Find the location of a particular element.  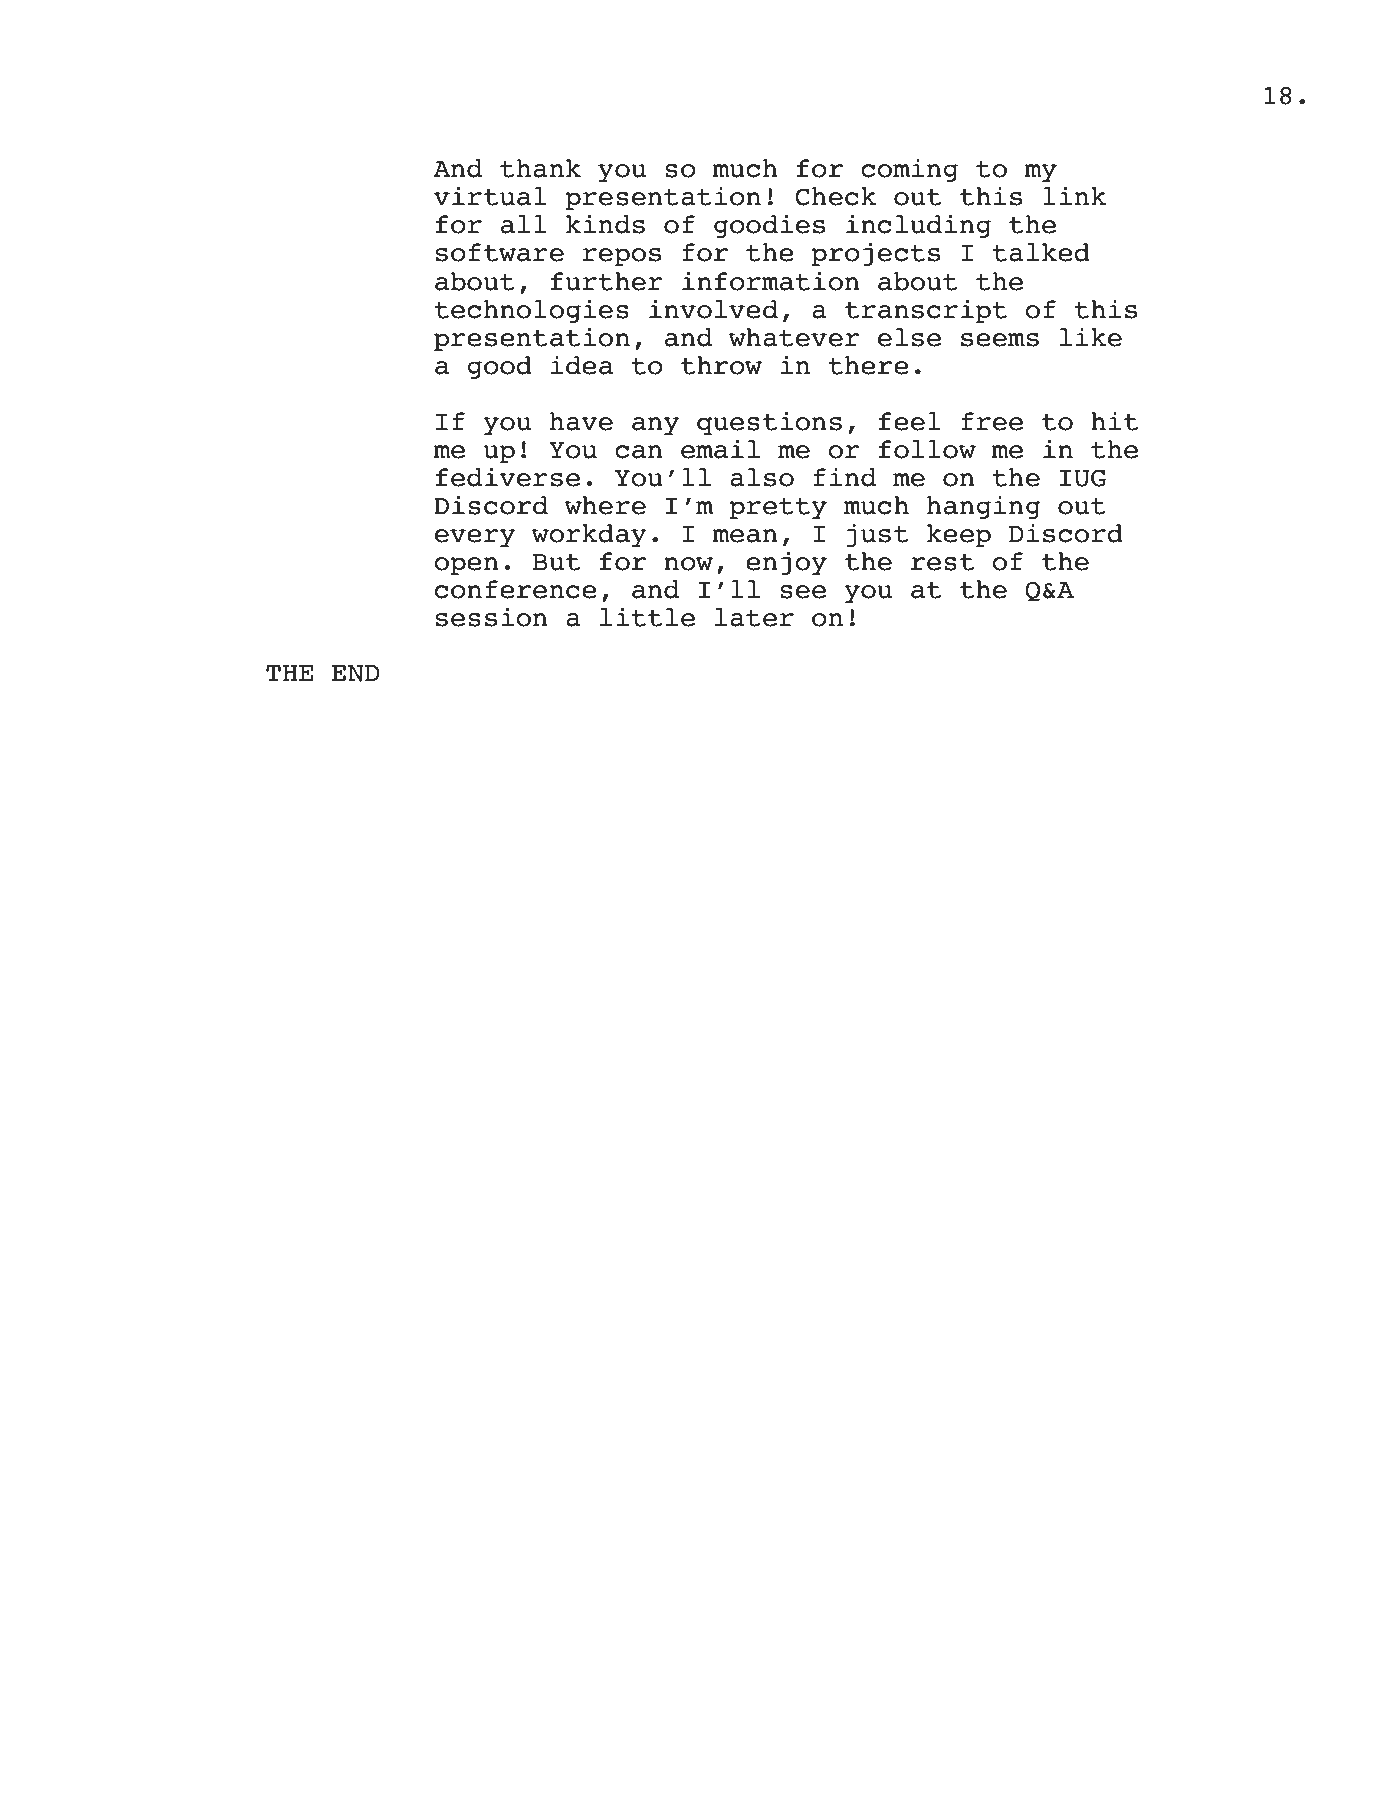

Check is located at coordinates (835, 196).
